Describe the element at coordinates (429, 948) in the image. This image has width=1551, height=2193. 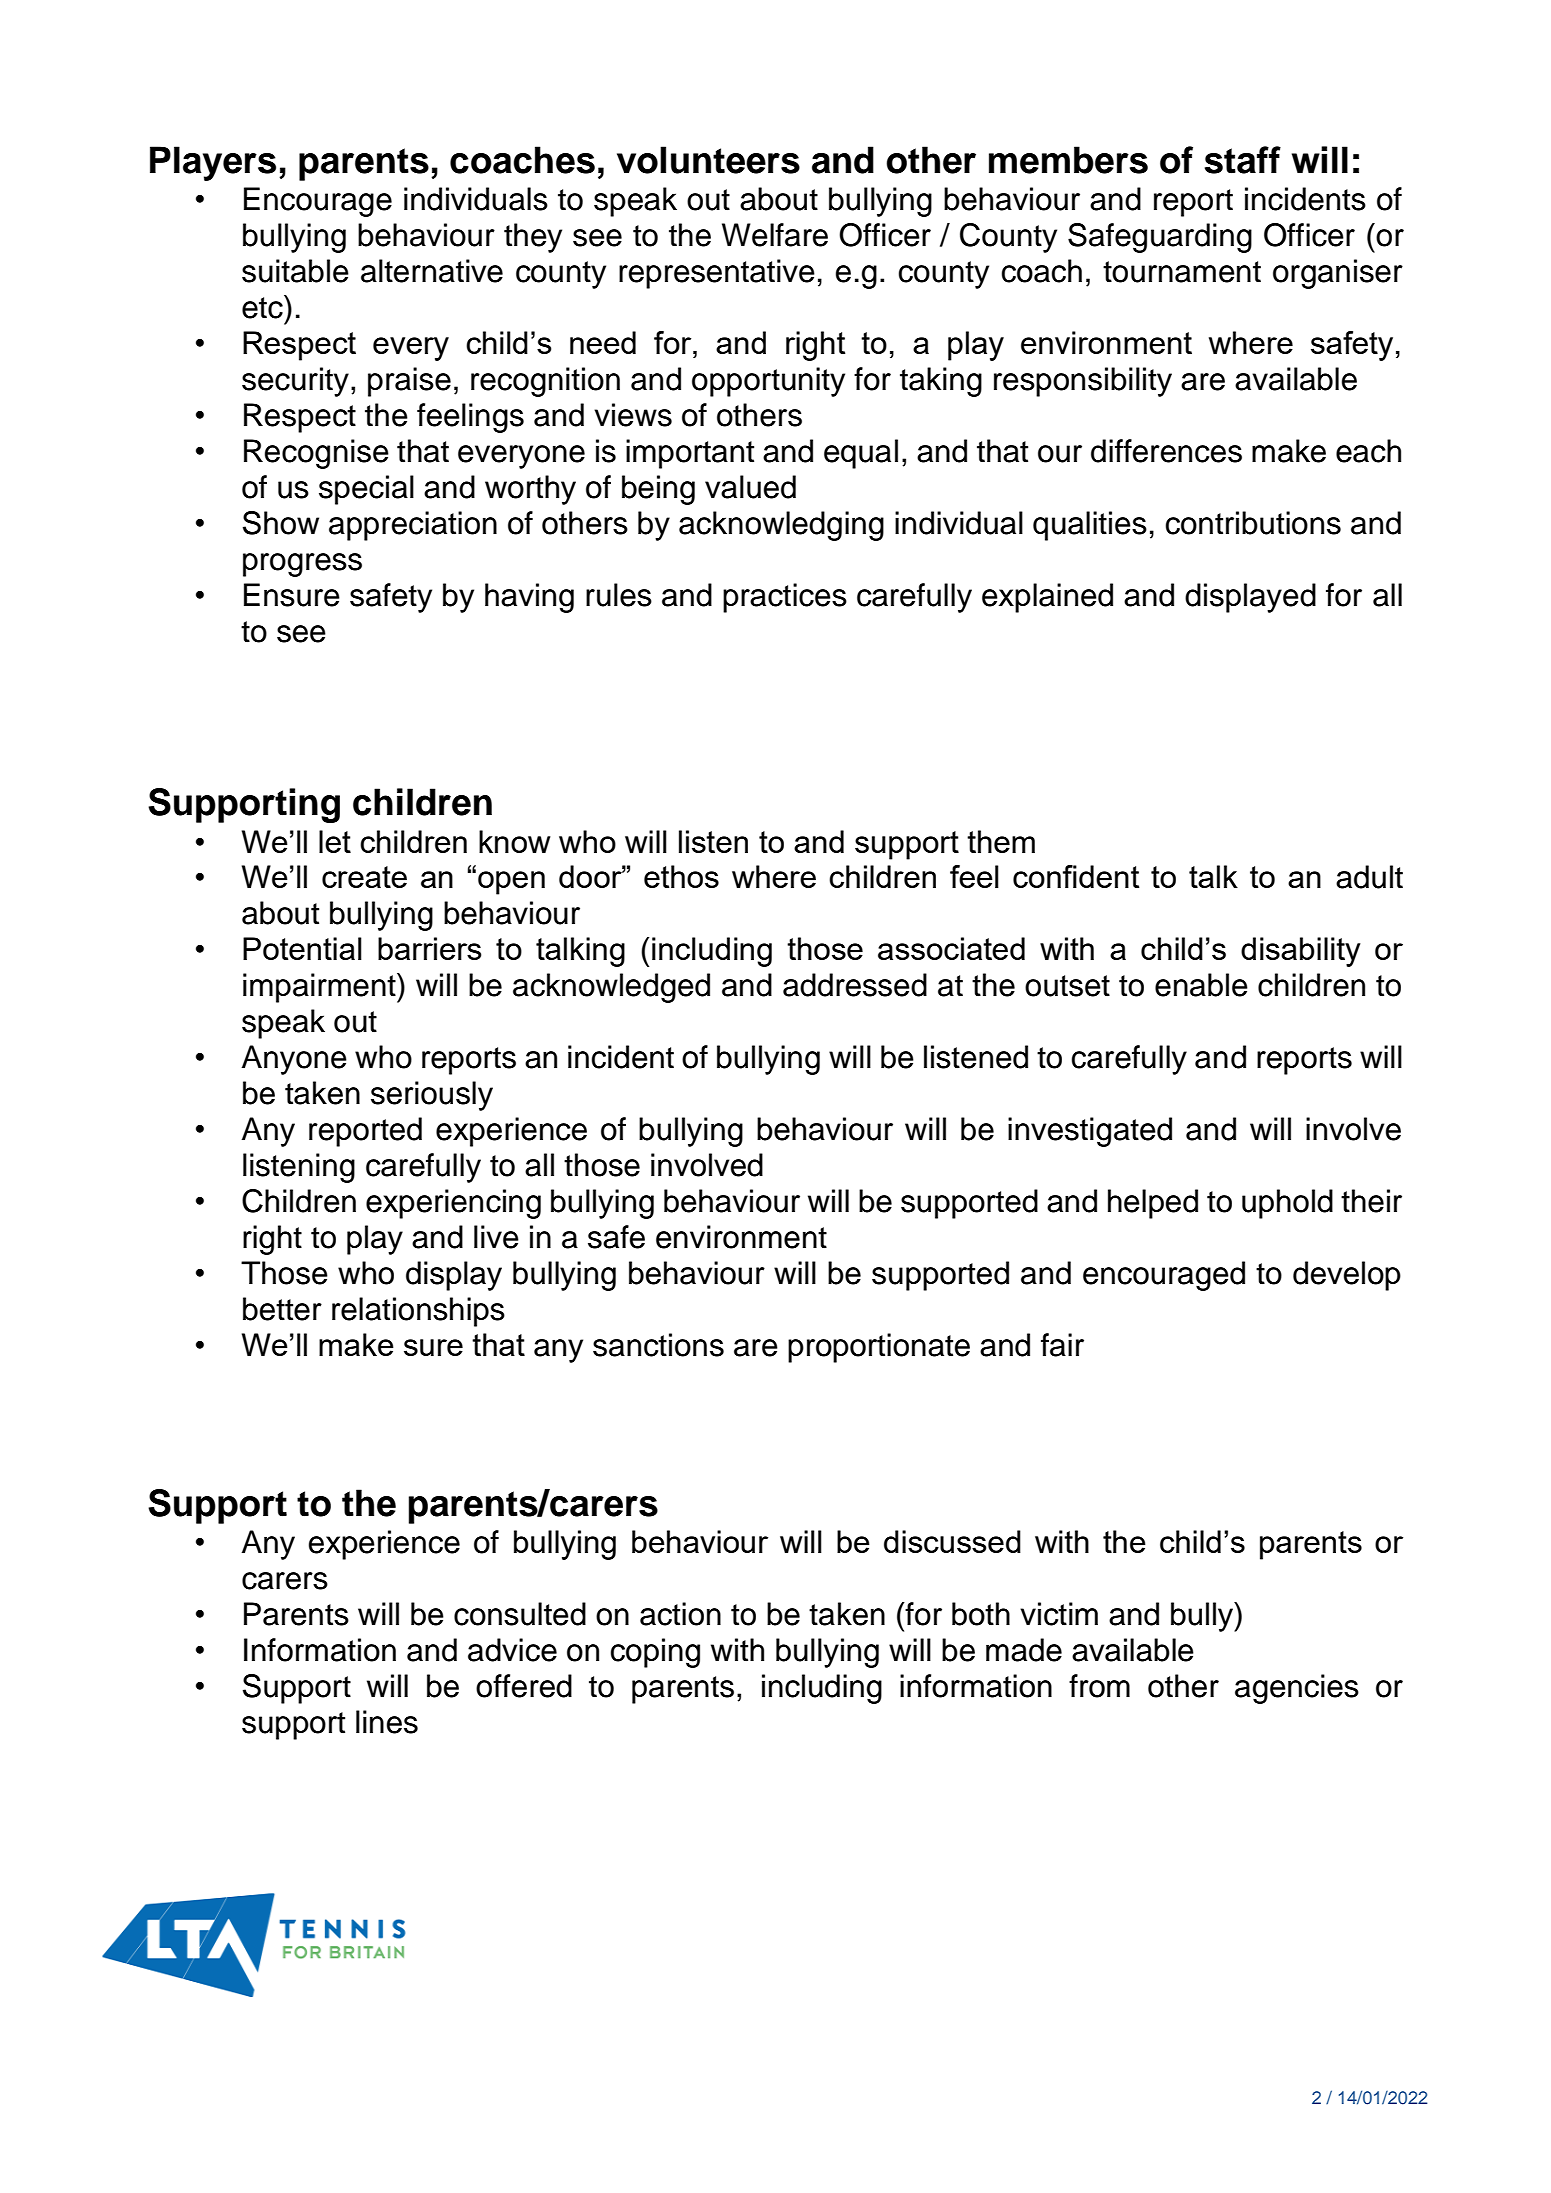
I see `barriers` at that location.
